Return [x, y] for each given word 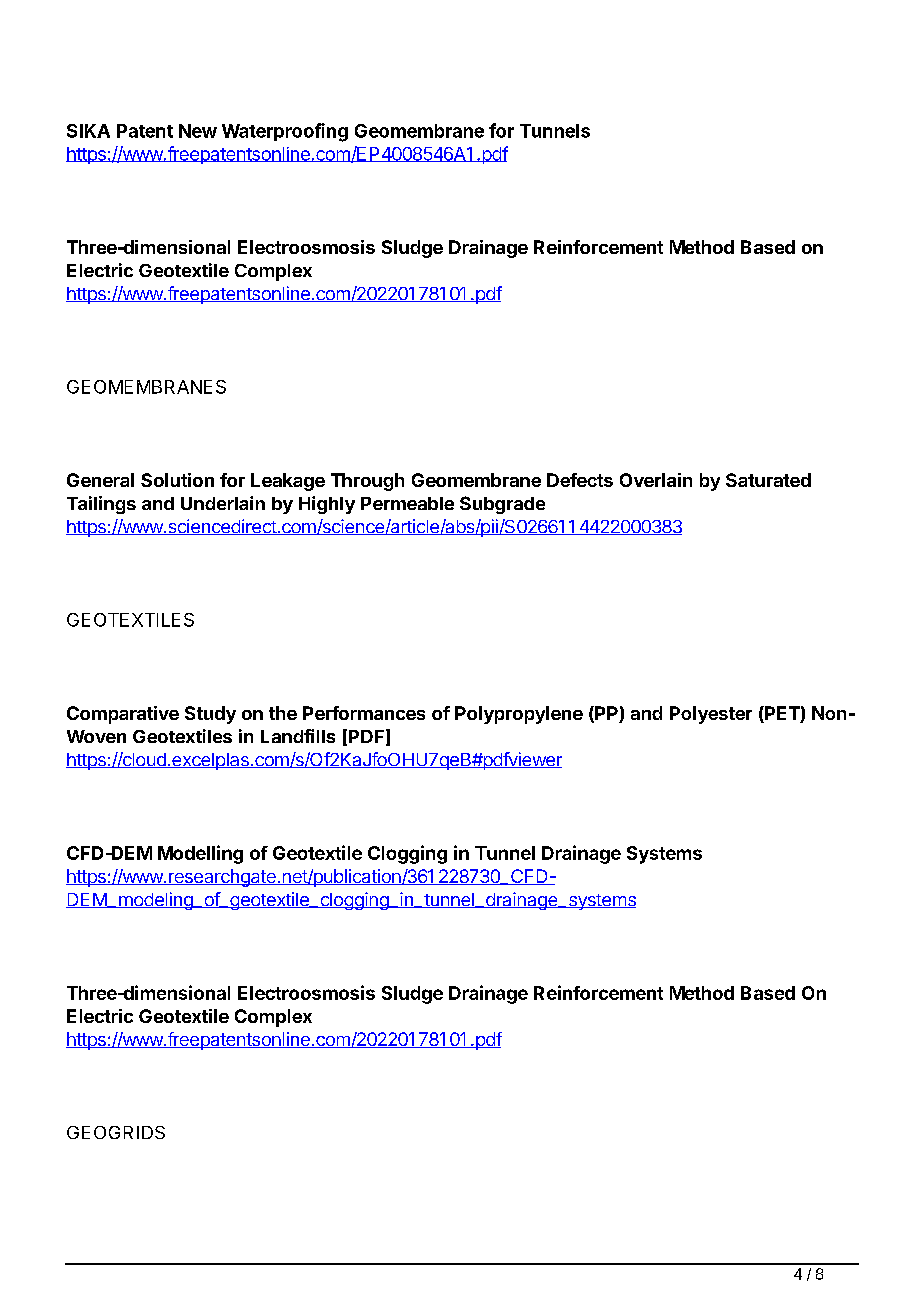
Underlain [223, 503]
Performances [364, 713]
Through [367, 482]
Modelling [200, 854]
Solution [177, 480]
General [100, 480]
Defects [580, 480]
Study [210, 715]
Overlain [656, 480]
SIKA [88, 131]
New [198, 131]
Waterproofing [285, 132]
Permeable [407, 503]
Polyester [711, 715]
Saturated [768, 480]
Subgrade [502, 505]
